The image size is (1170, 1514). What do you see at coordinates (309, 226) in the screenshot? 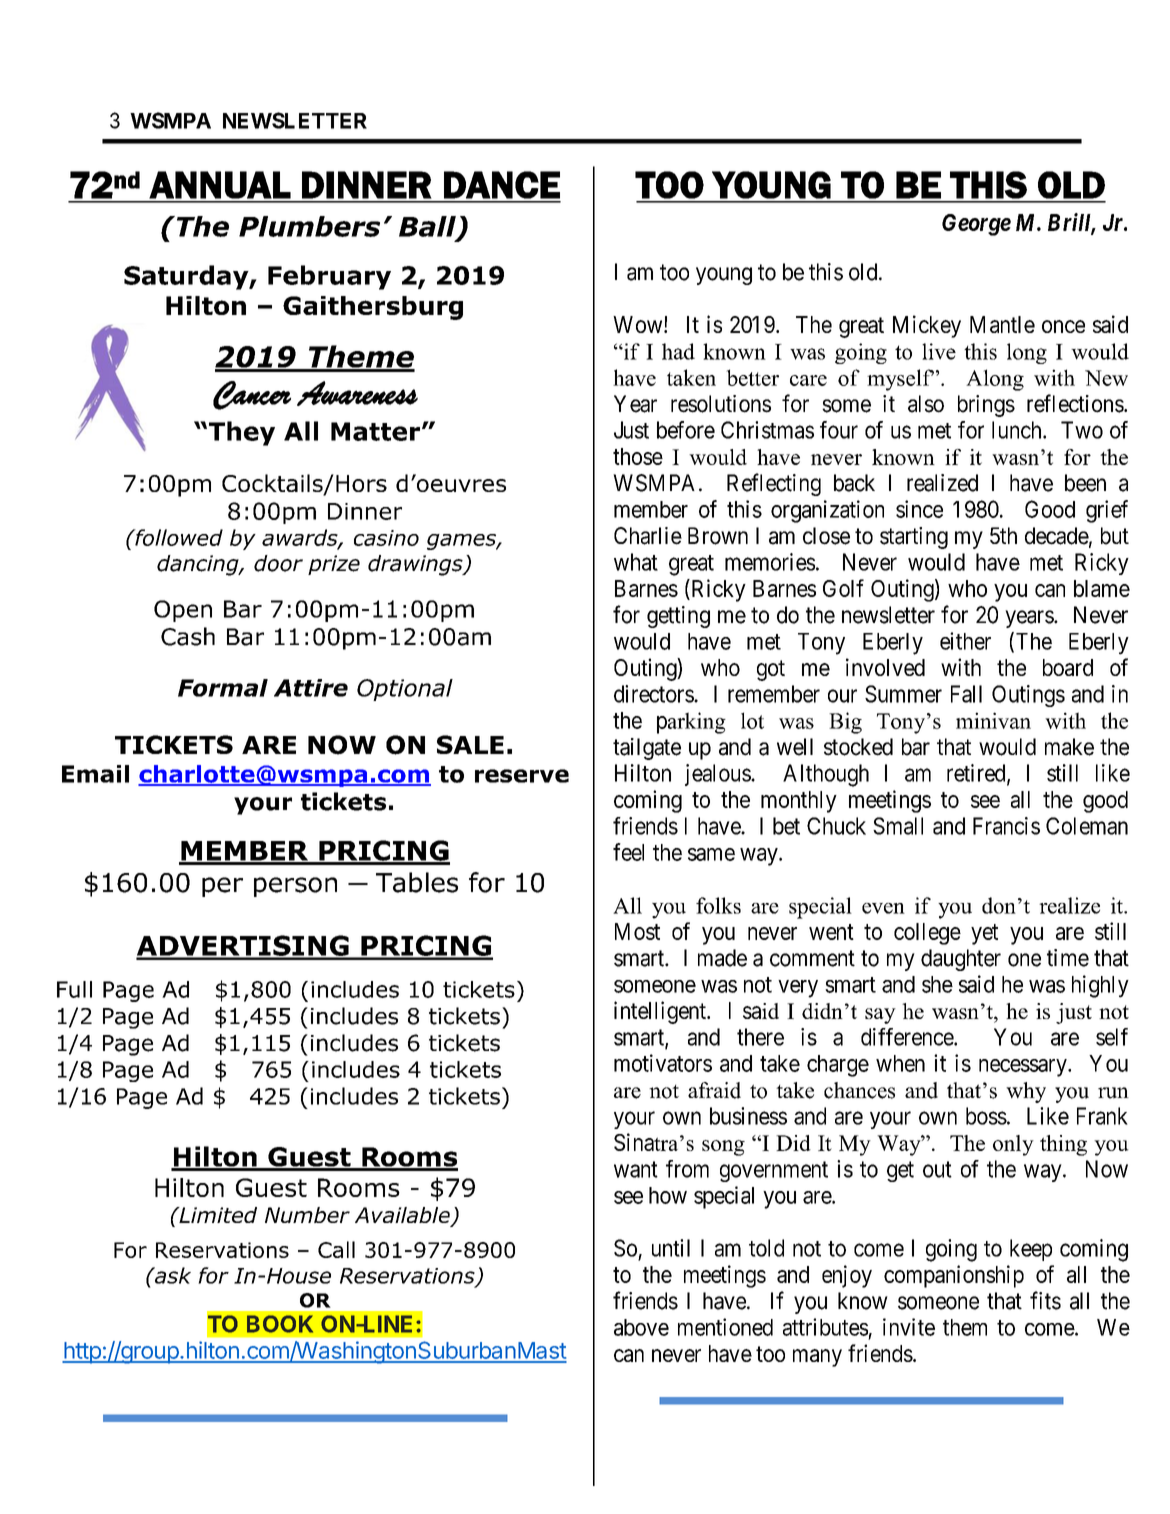
I see `Plumbers` at bounding box center [309, 226].
